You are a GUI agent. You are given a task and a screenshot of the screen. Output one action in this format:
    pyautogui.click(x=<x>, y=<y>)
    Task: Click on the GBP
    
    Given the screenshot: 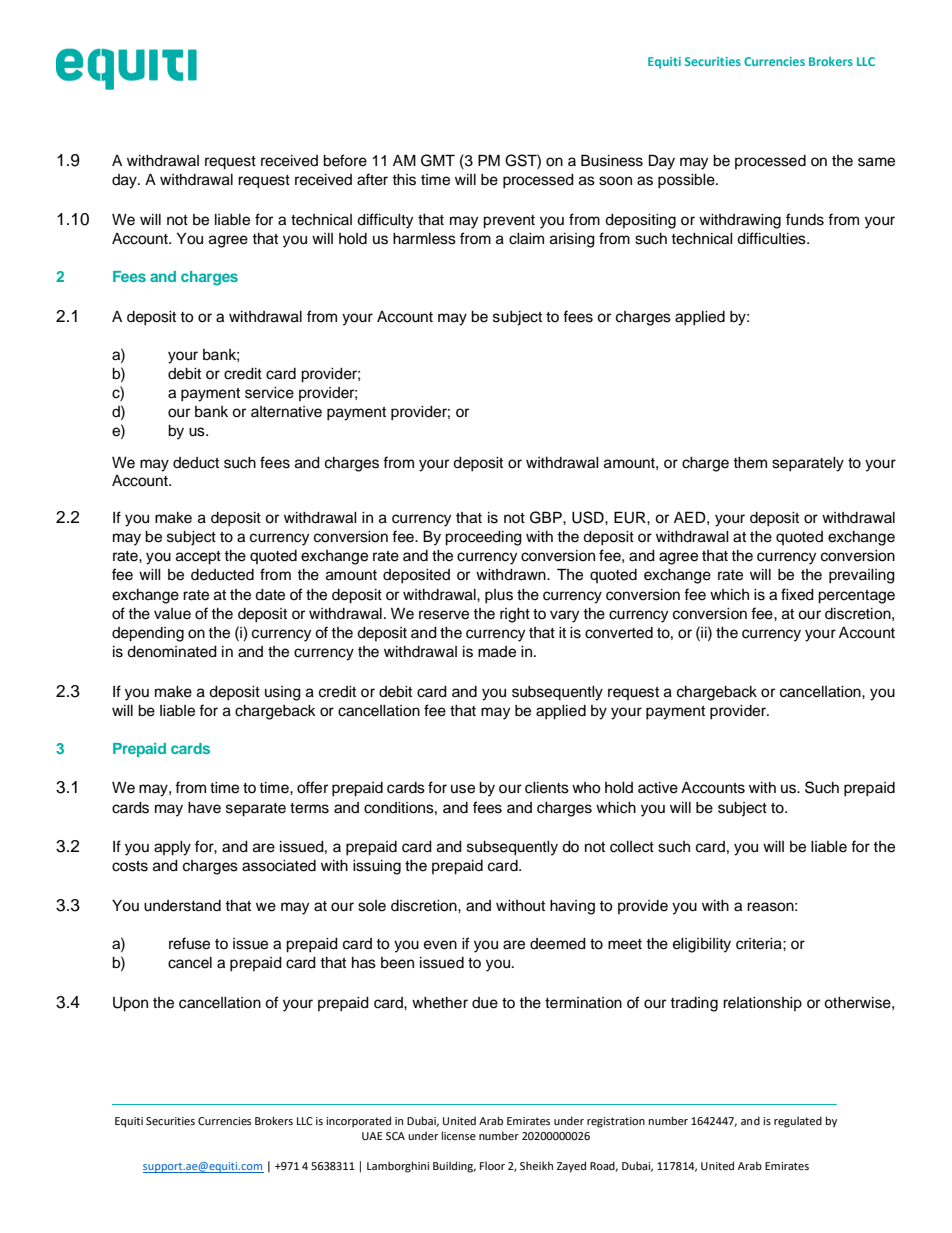 What is the action you would take?
    pyautogui.click(x=547, y=517)
